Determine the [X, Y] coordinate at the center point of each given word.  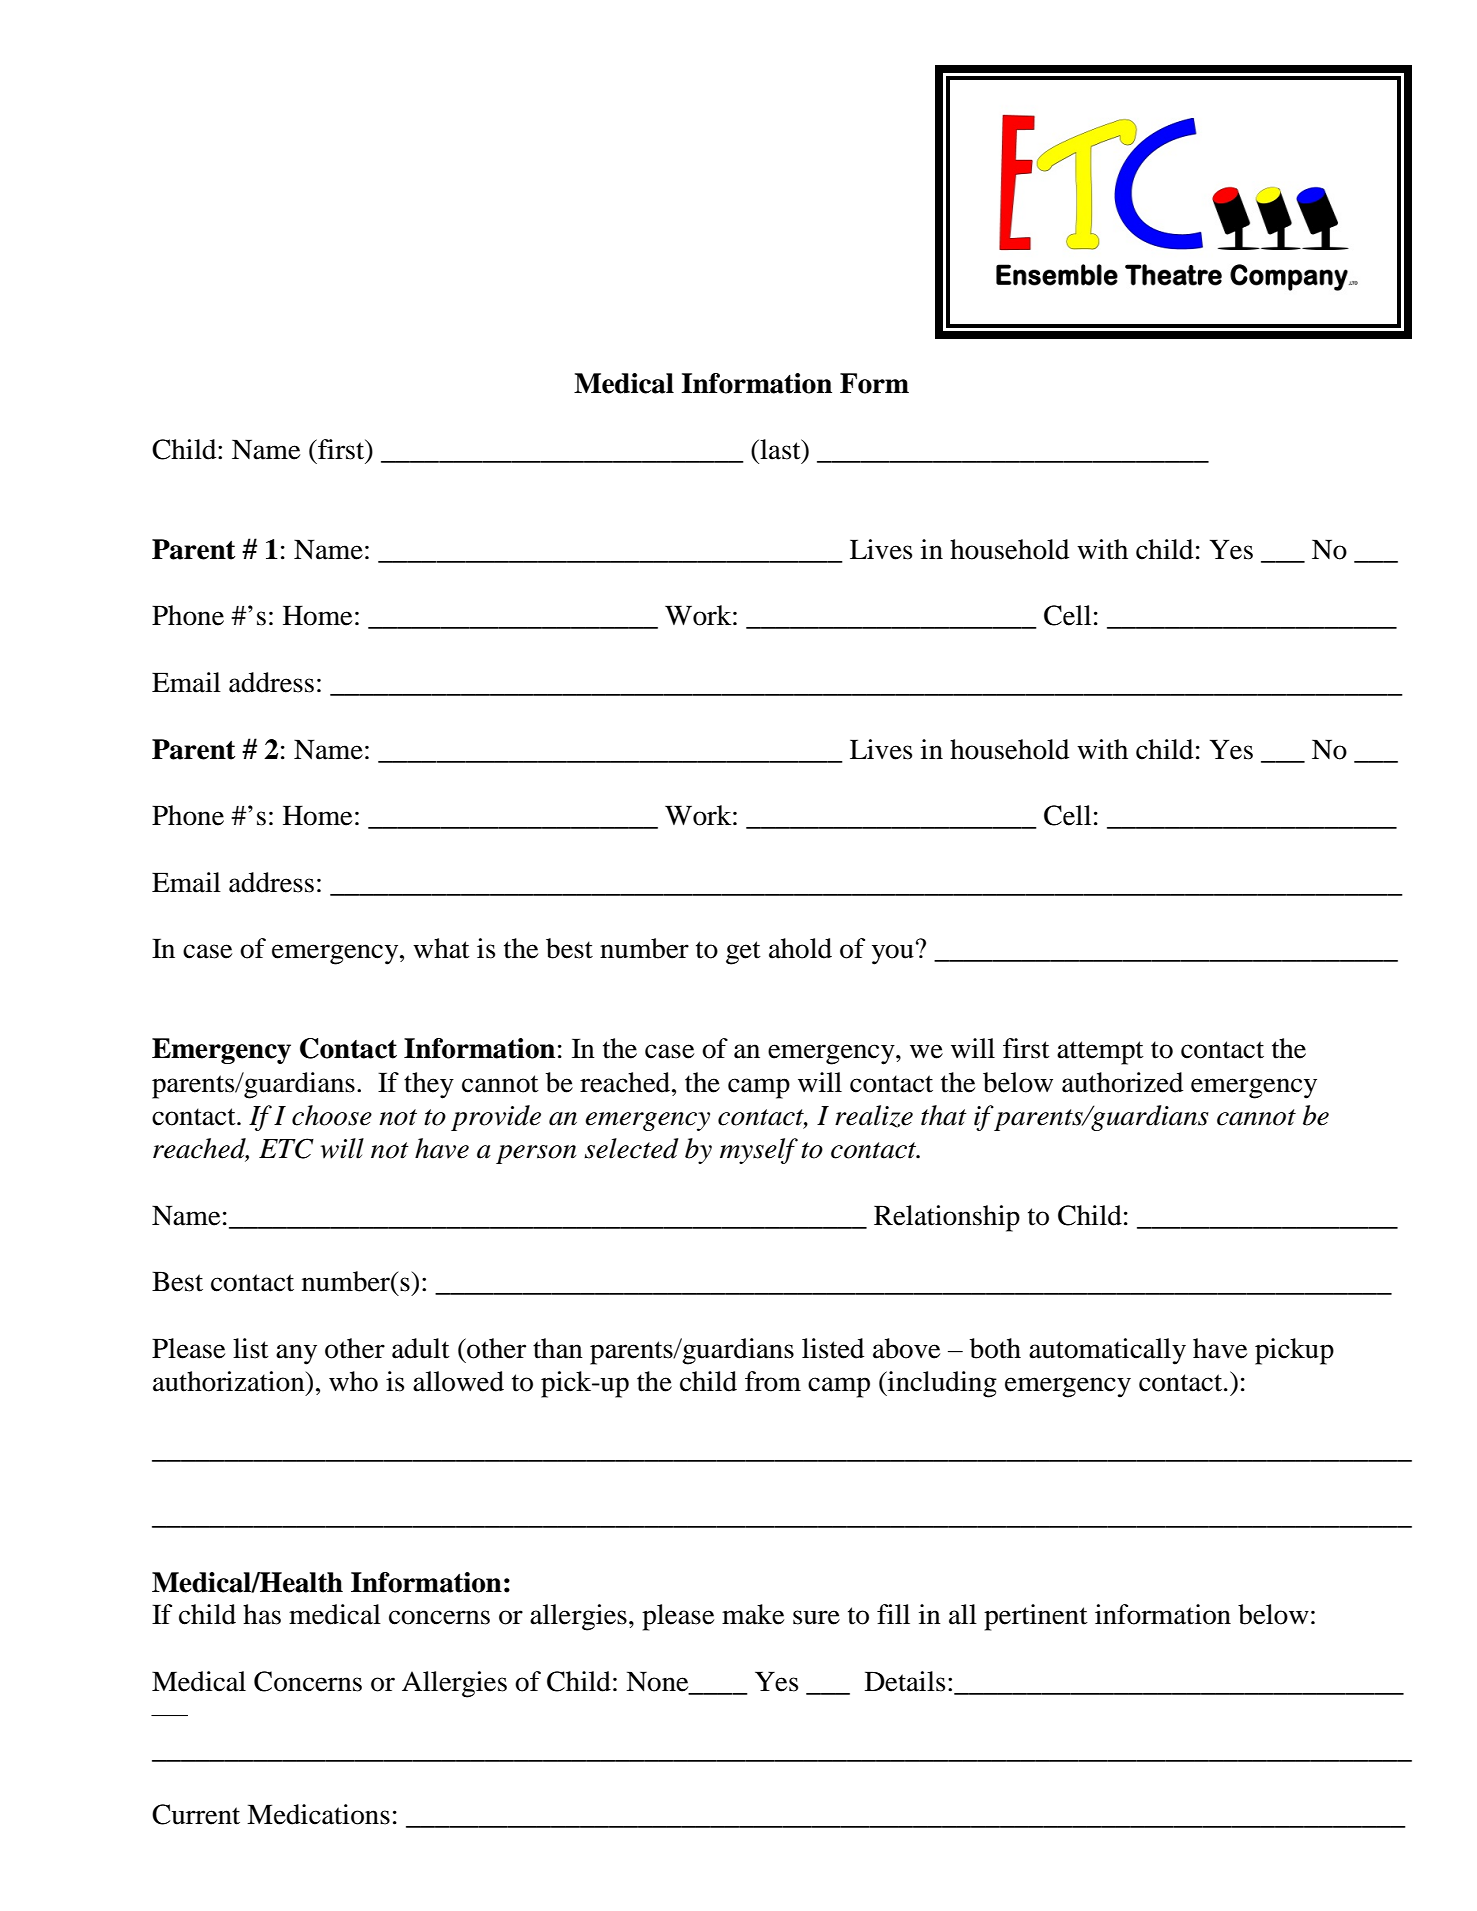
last [780, 449]
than [558, 1348]
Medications [318, 1814]
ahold [800, 948]
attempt [1100, 1053]
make [753, 1614]
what [441, 948]
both [995, 1348]
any [296, 1354]
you [893, 954]
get [743, 953]
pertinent [1036, 1617]
